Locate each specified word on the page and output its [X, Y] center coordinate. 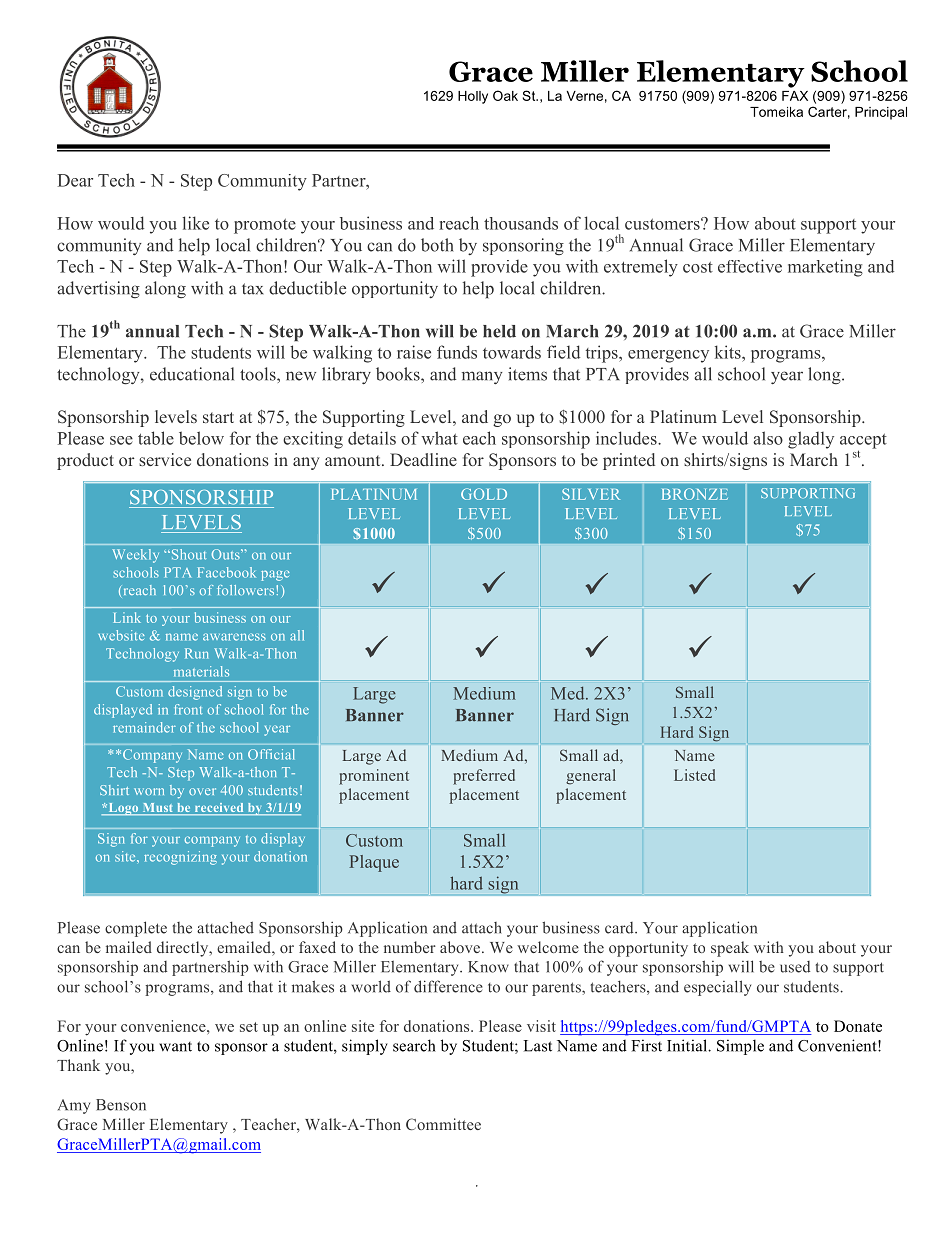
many [482, 377]
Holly [473, 97]
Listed [694, 775]
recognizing [180, 858]
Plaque [374, 863]
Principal [881, 113]
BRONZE [695, 494]
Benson [121, 1105]
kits [729, 352]
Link [127, 617]
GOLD [484, 494]
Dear [75, 180]
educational [192, 374]
